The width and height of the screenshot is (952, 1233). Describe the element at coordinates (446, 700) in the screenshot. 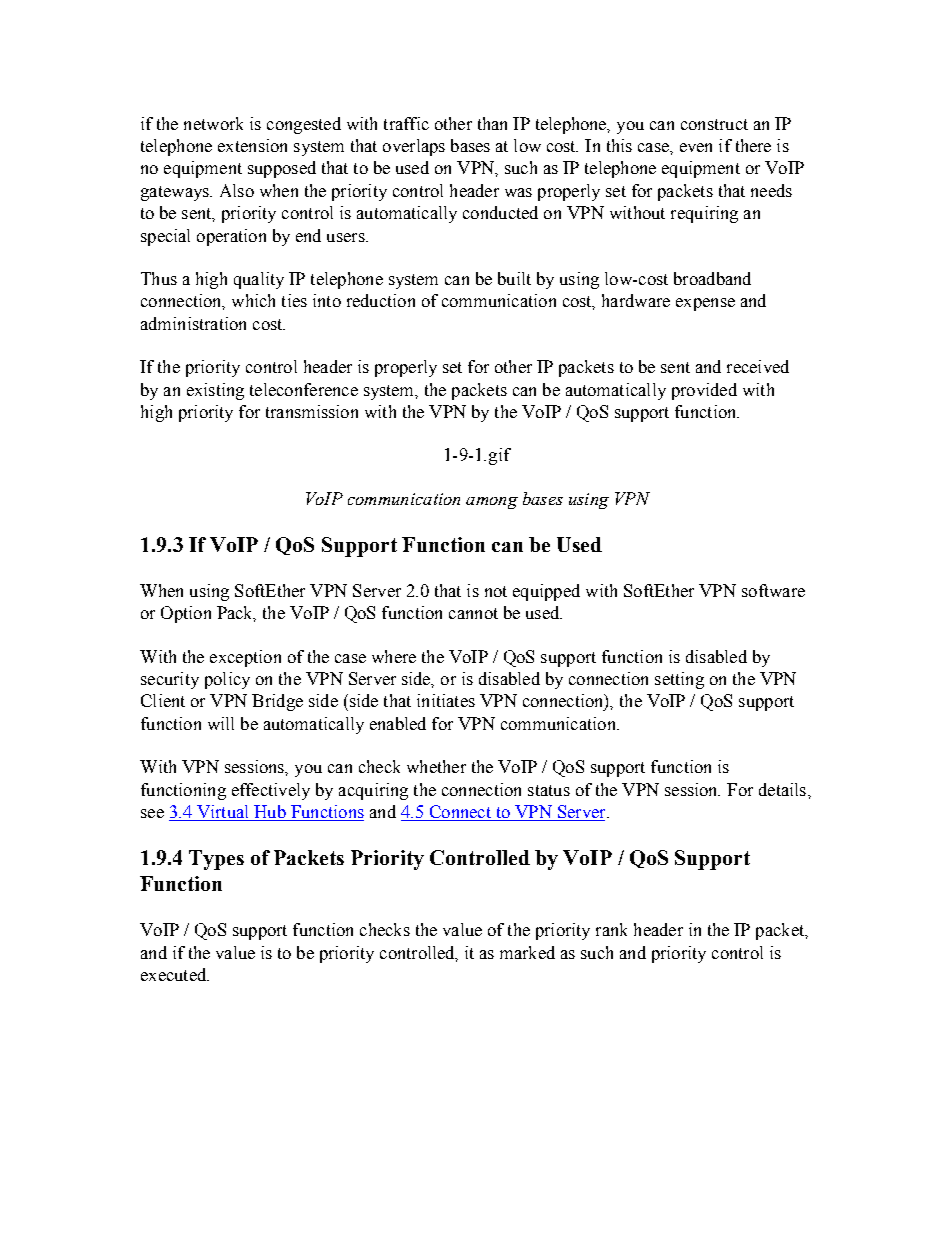

I see `initiates` at that location.
